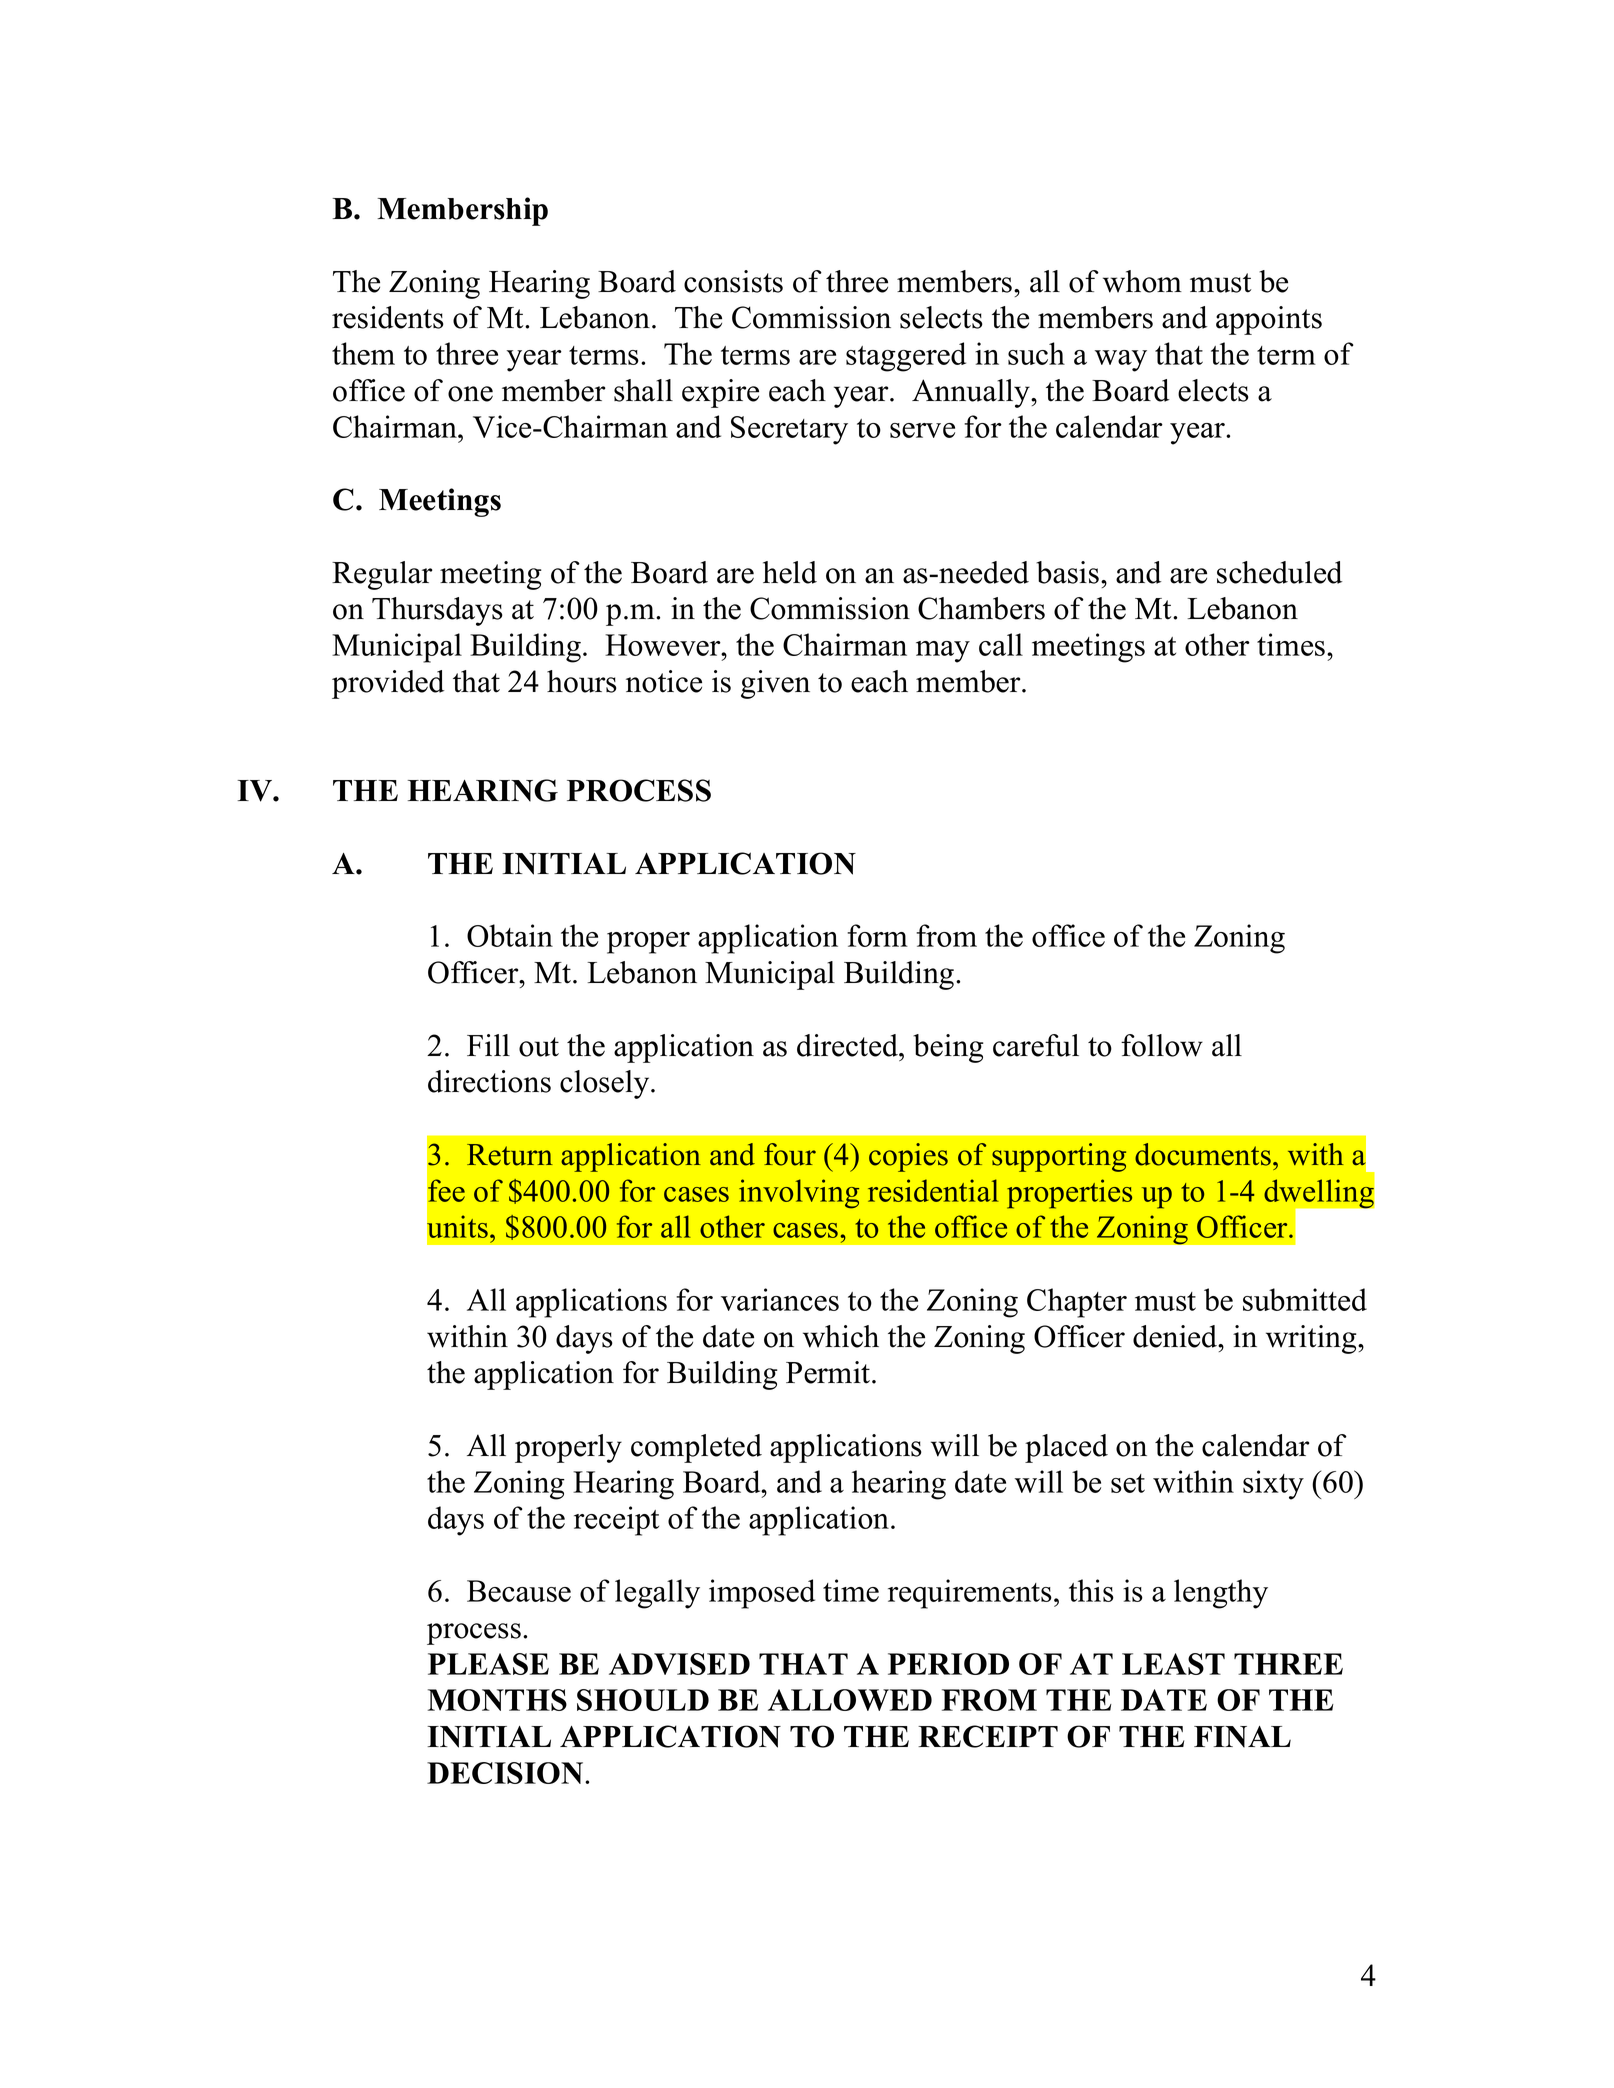 Image resolution: width=1614 pixels, height=2088 pixels. I want to click on MONTHS, so click(497, 1700).
